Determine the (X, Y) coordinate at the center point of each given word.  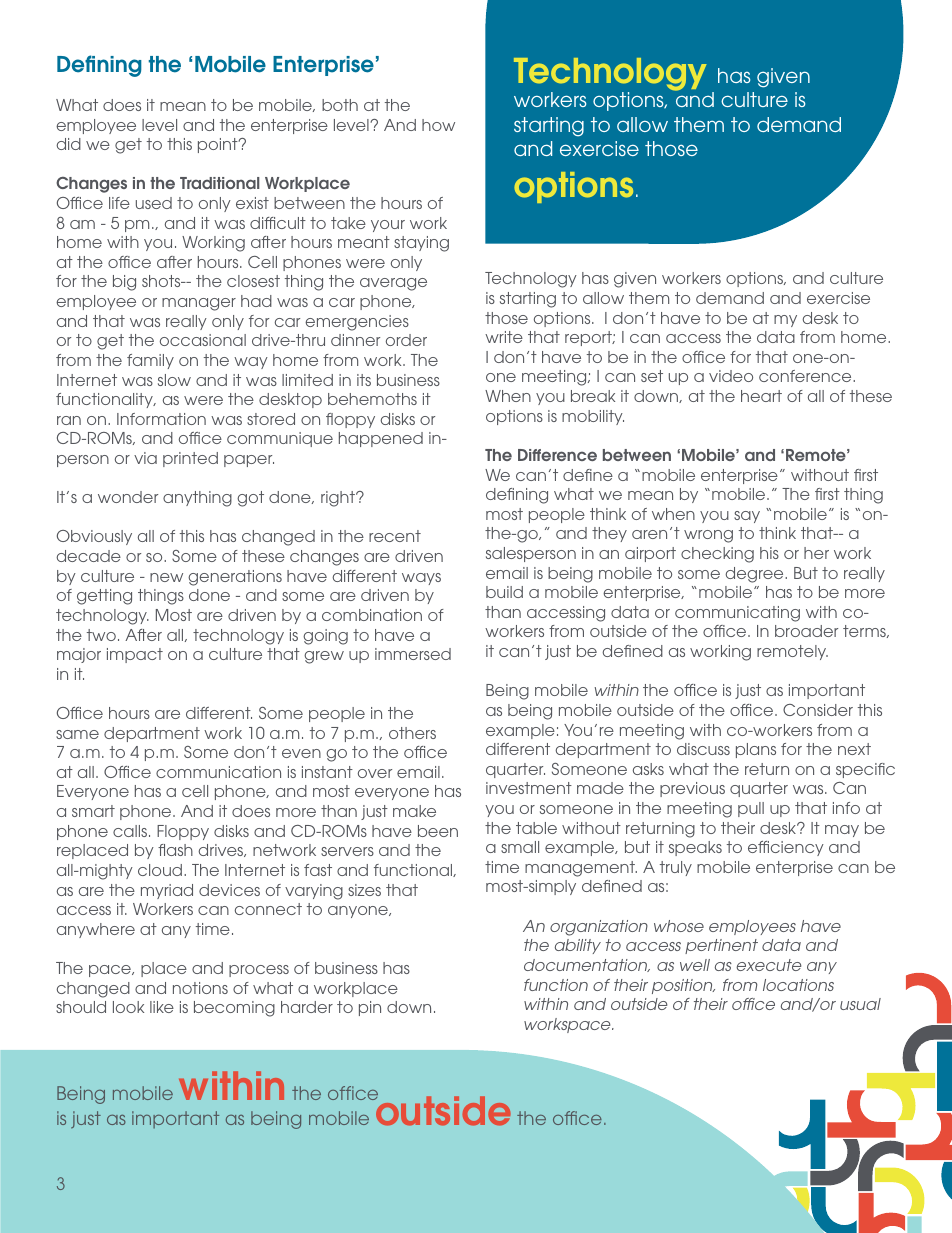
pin (370, 1008)
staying (421, 244)
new (166, 577)
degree (755, 575)
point (219, 145)
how (438, 125)
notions (200, 988)
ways (421, 579)
